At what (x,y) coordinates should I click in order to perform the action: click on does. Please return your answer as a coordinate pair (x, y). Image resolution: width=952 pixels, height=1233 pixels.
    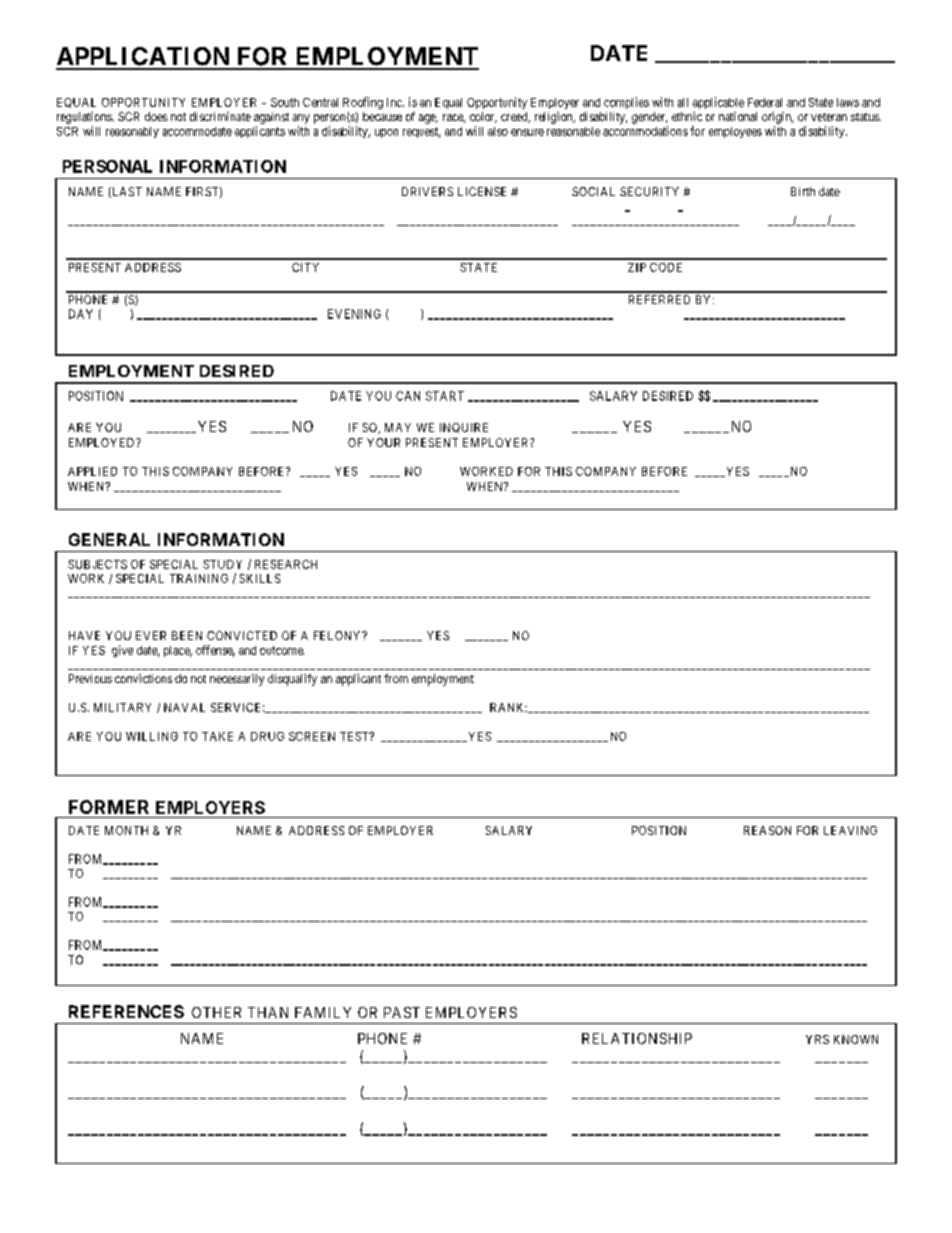
    Looking at the image, I should click on (156, 116).
